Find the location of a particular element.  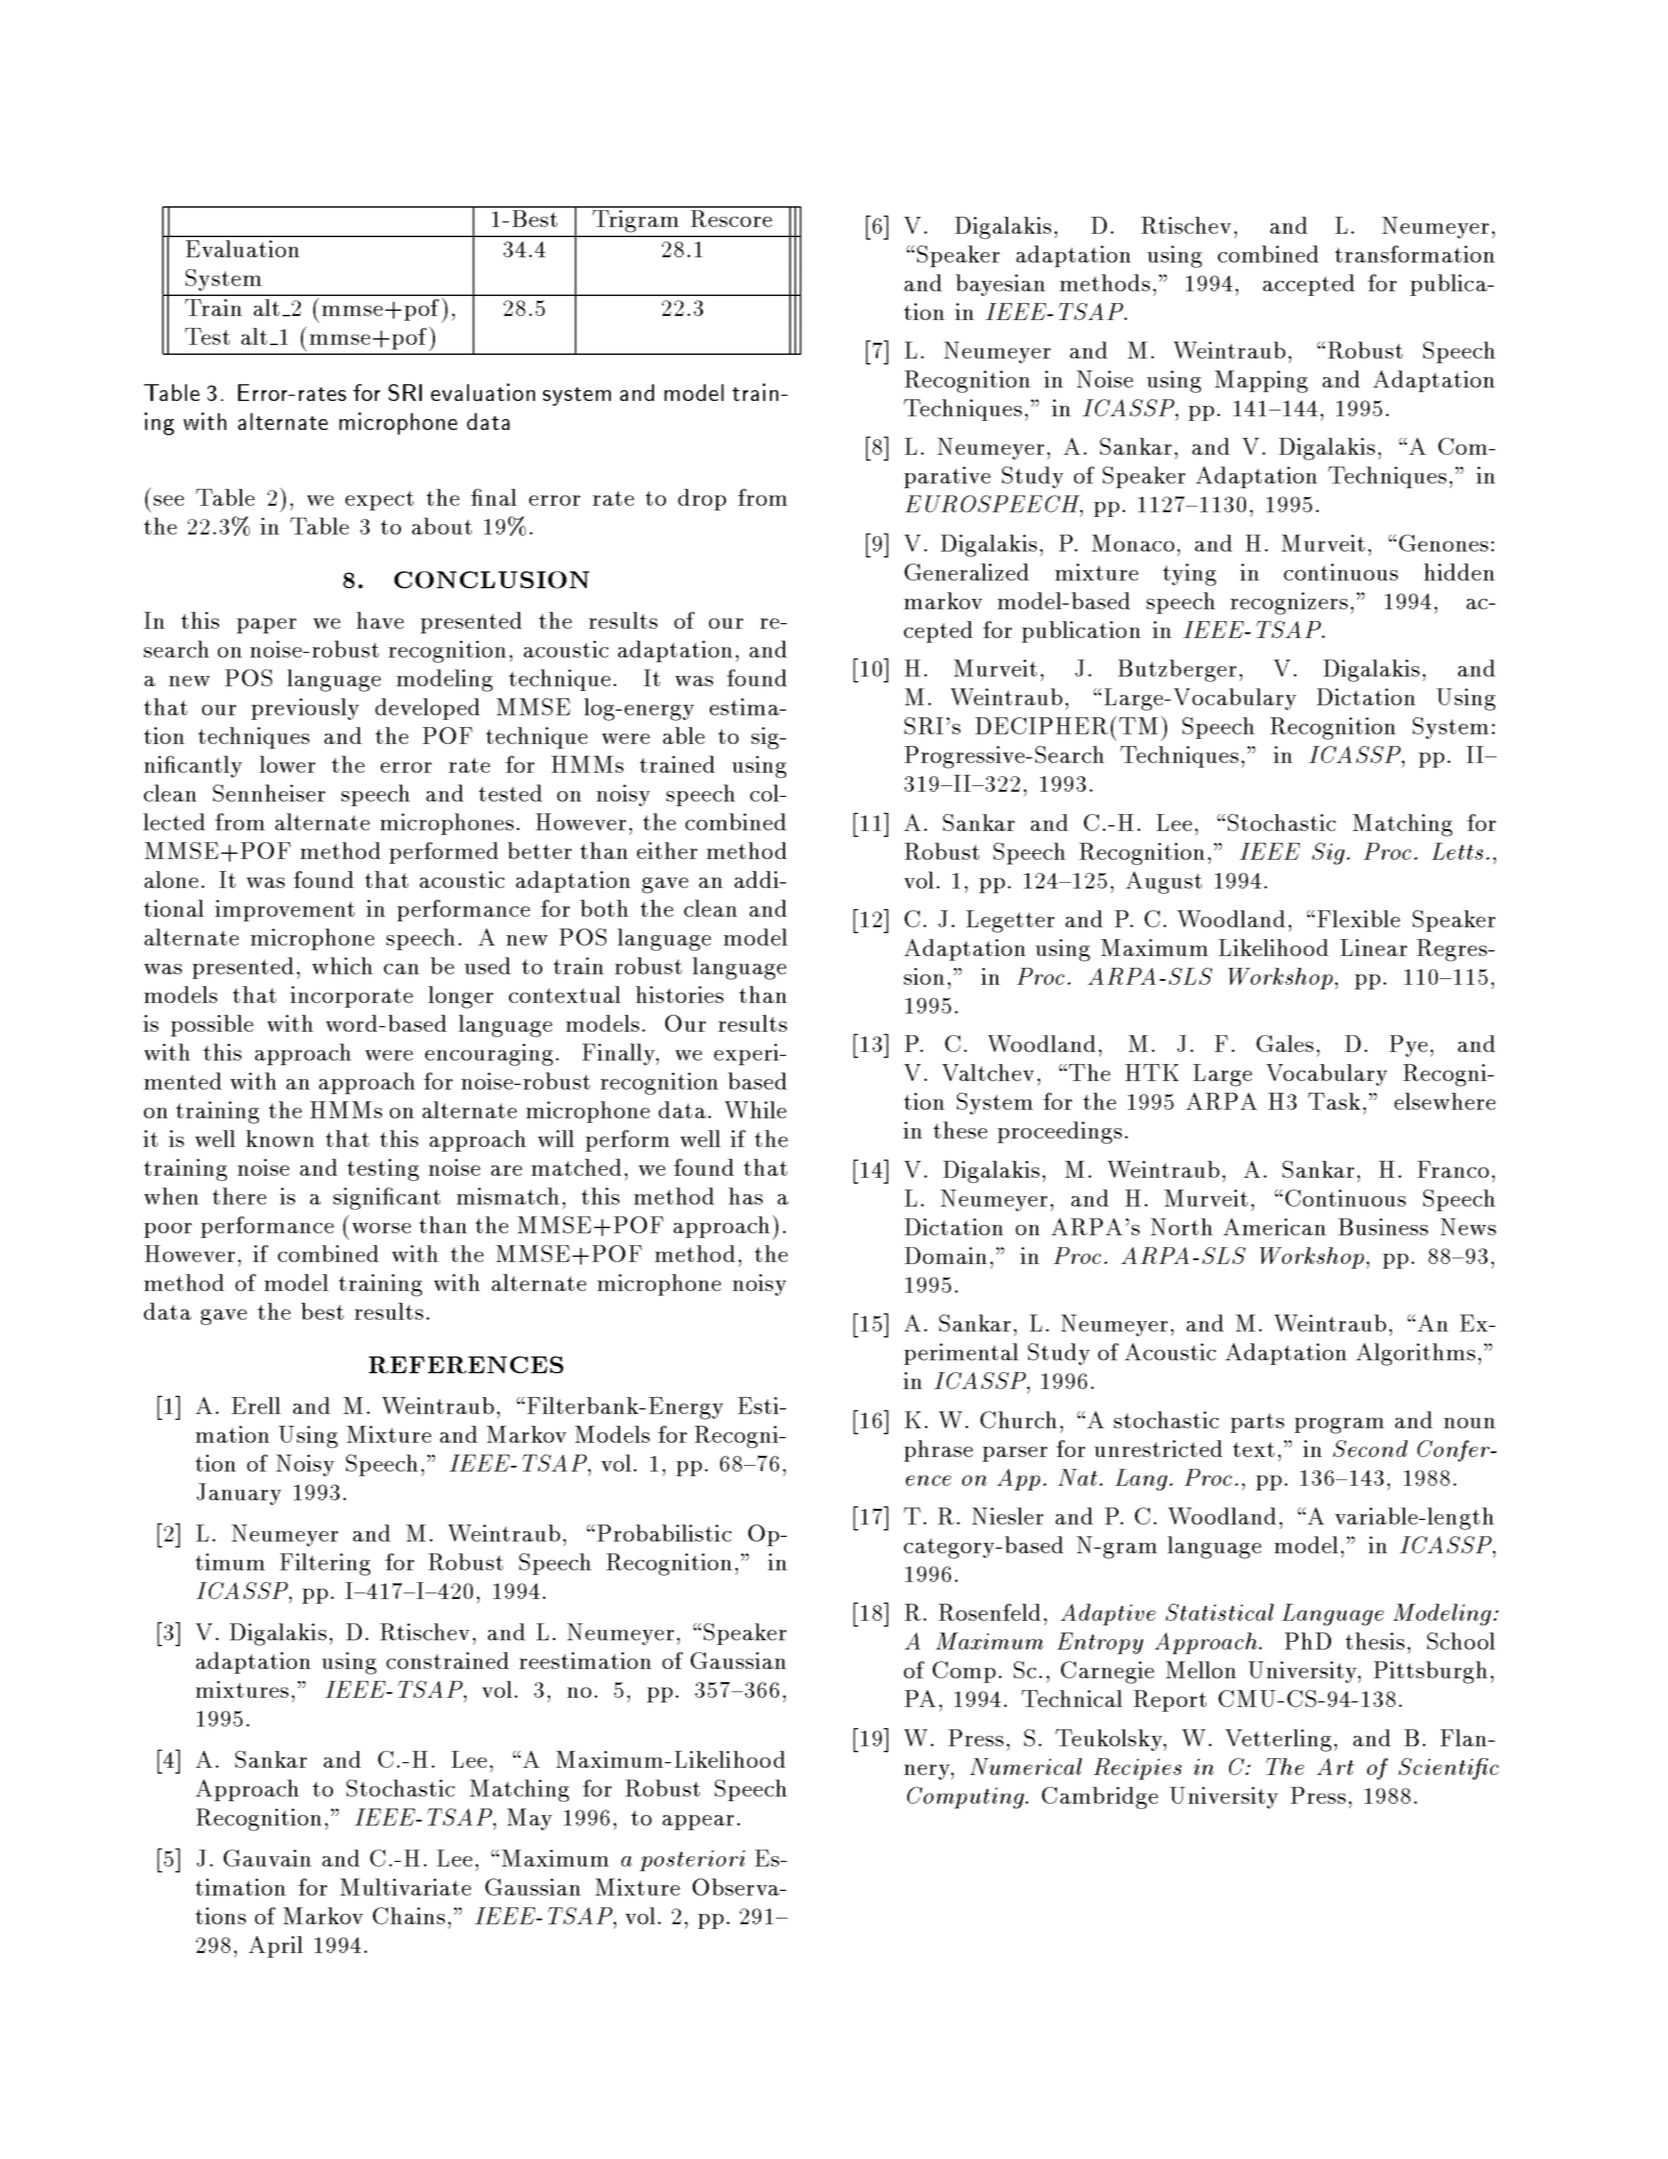

Cambridge is located at coordinates (1100, 1798).
